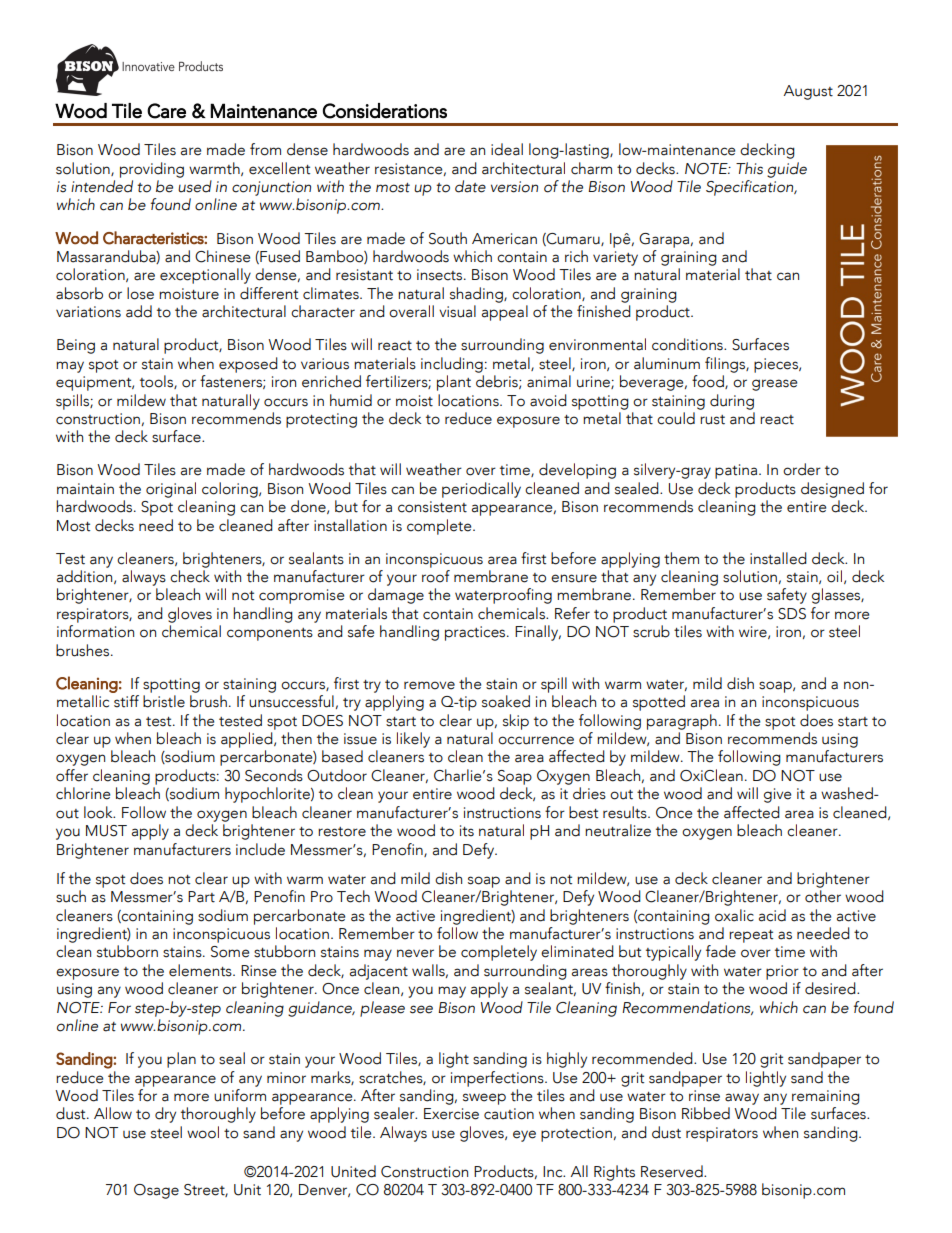 This screenshot has width=952, height=1233. What do you see at coordinates (156, 1191) in the screenshot?
I see `Osage` at bounding box center [156, 1191].
